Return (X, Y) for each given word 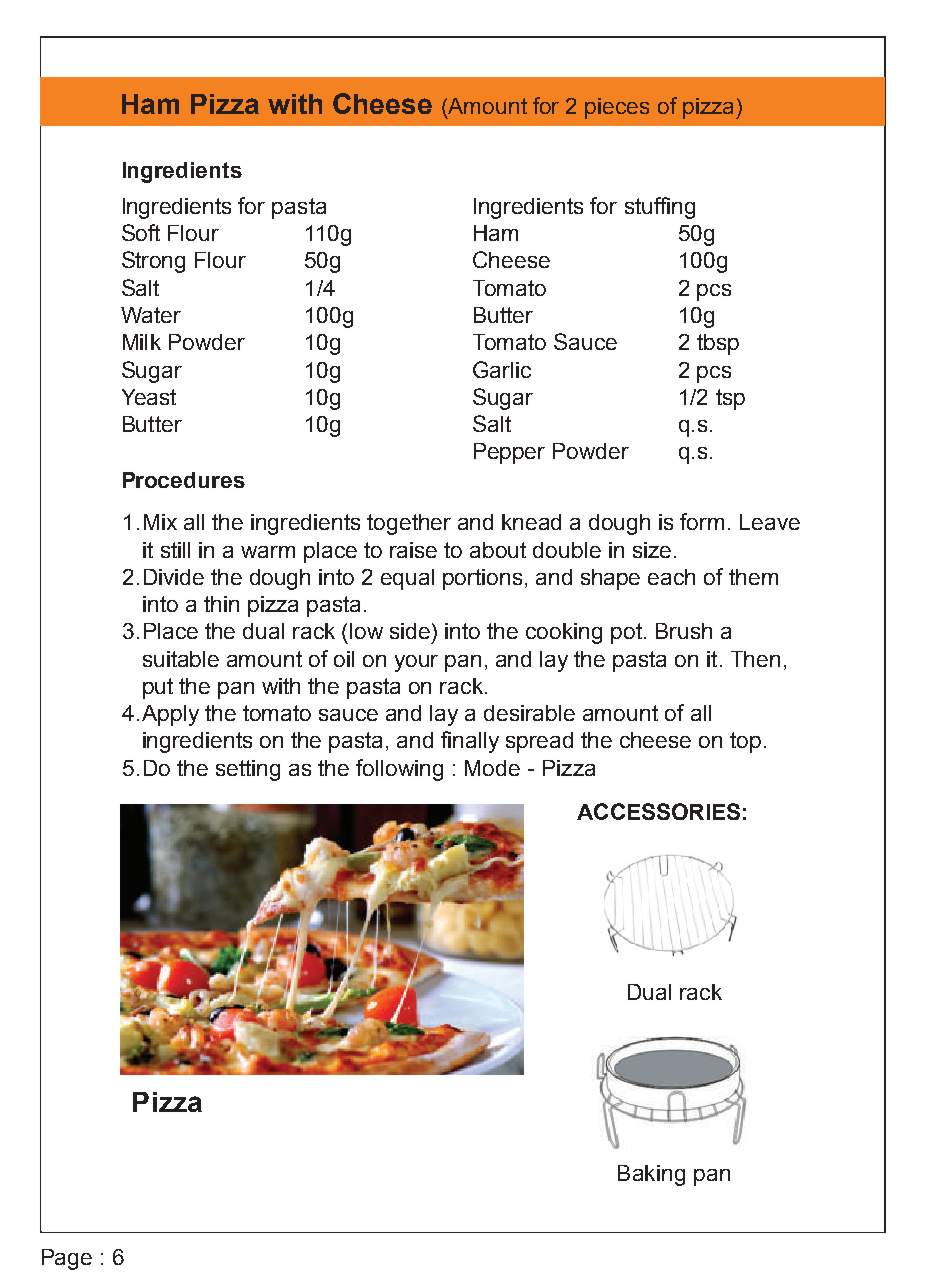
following (399, 770)
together (409, 524)
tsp (730, 399)
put (158, 688)
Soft (141, 232)
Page (67, 1259)
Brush (684, 631)
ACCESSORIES (658, 811)
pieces (617, 108)
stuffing (660, 208)
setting (248, 770)
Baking (651, 1175)
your (416, 663)
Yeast (149, 397)
